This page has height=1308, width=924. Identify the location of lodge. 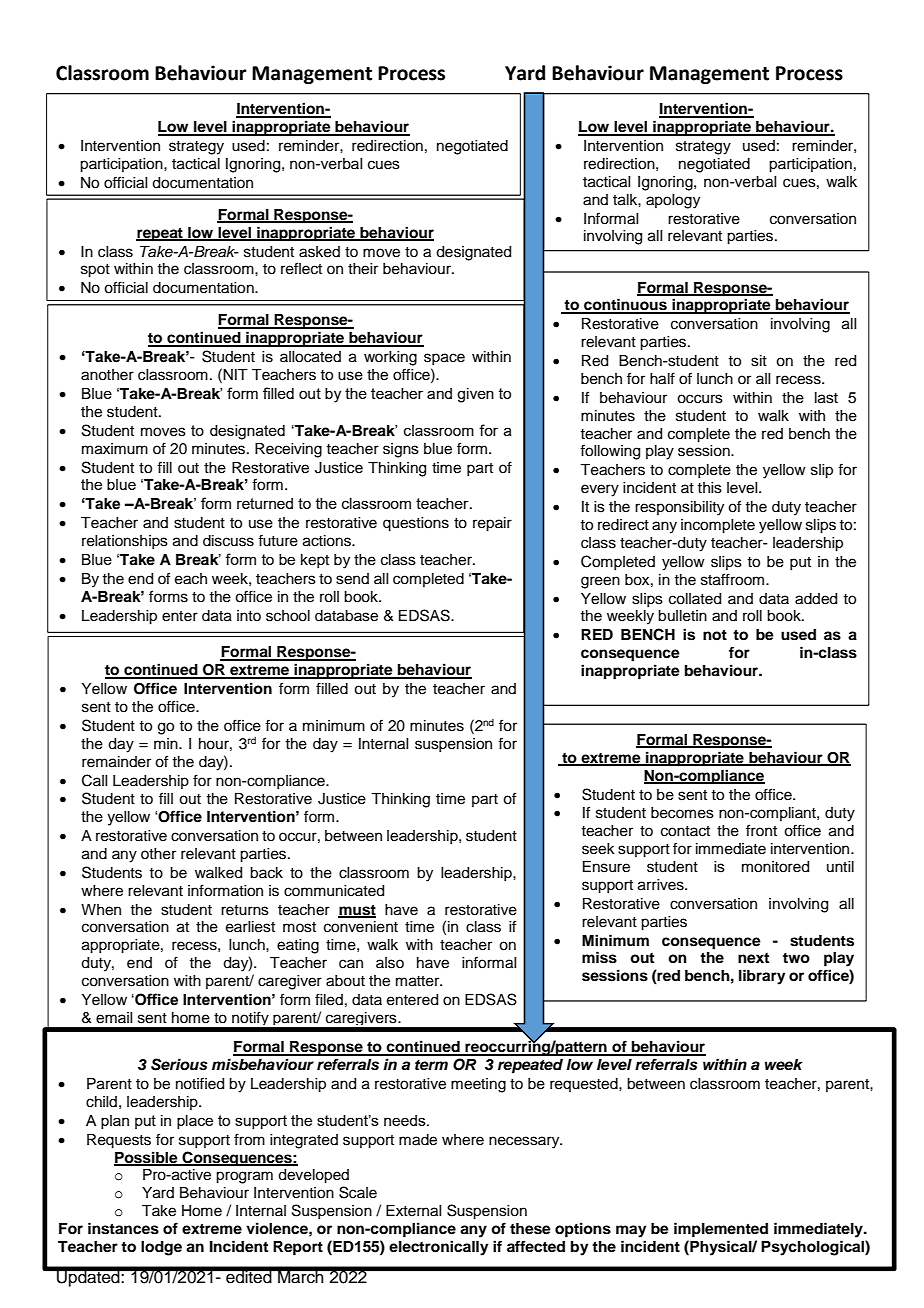
(161, 1248).
